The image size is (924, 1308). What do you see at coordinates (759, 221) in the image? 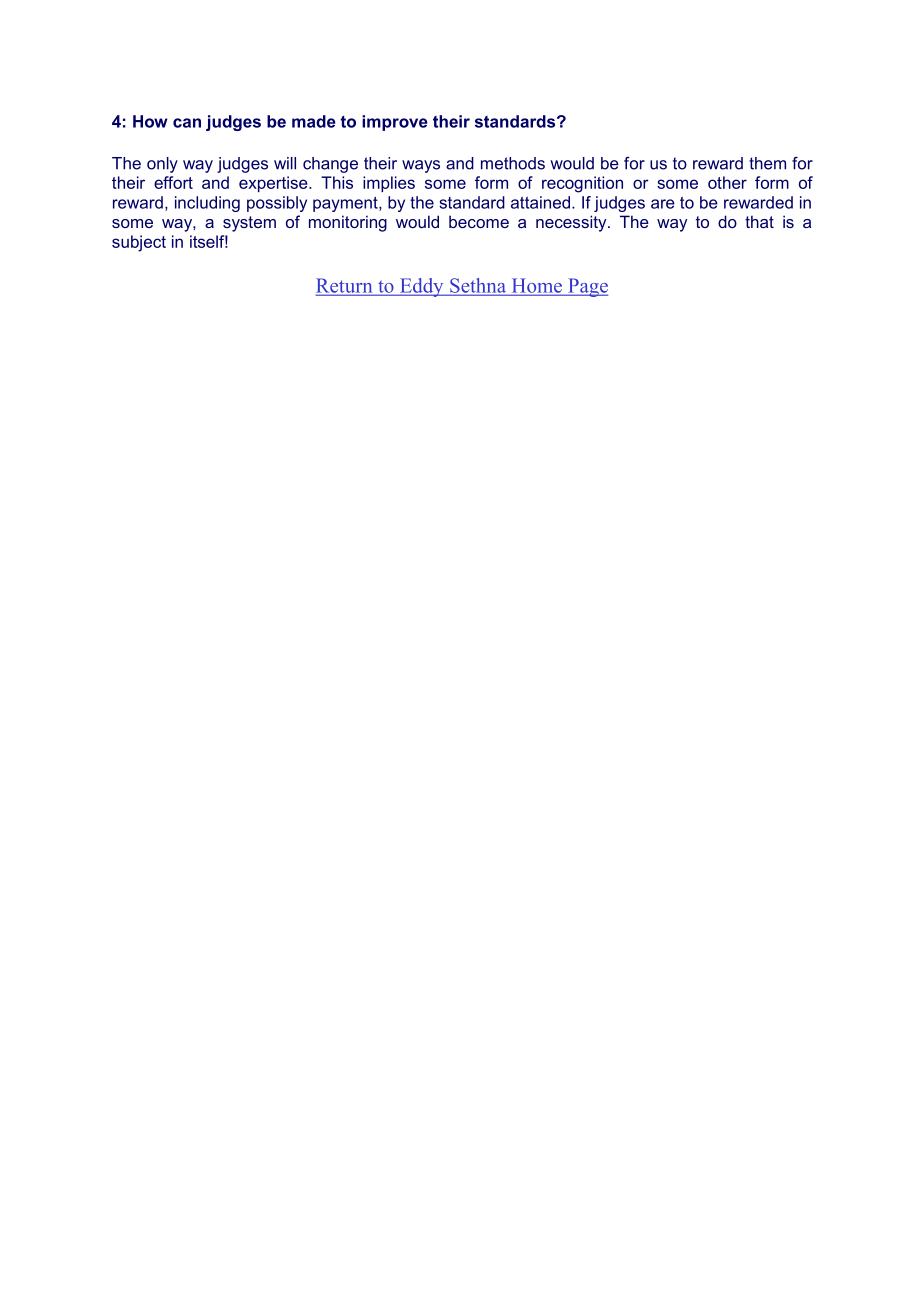
I see `that` at bounding box center [759, 221].
